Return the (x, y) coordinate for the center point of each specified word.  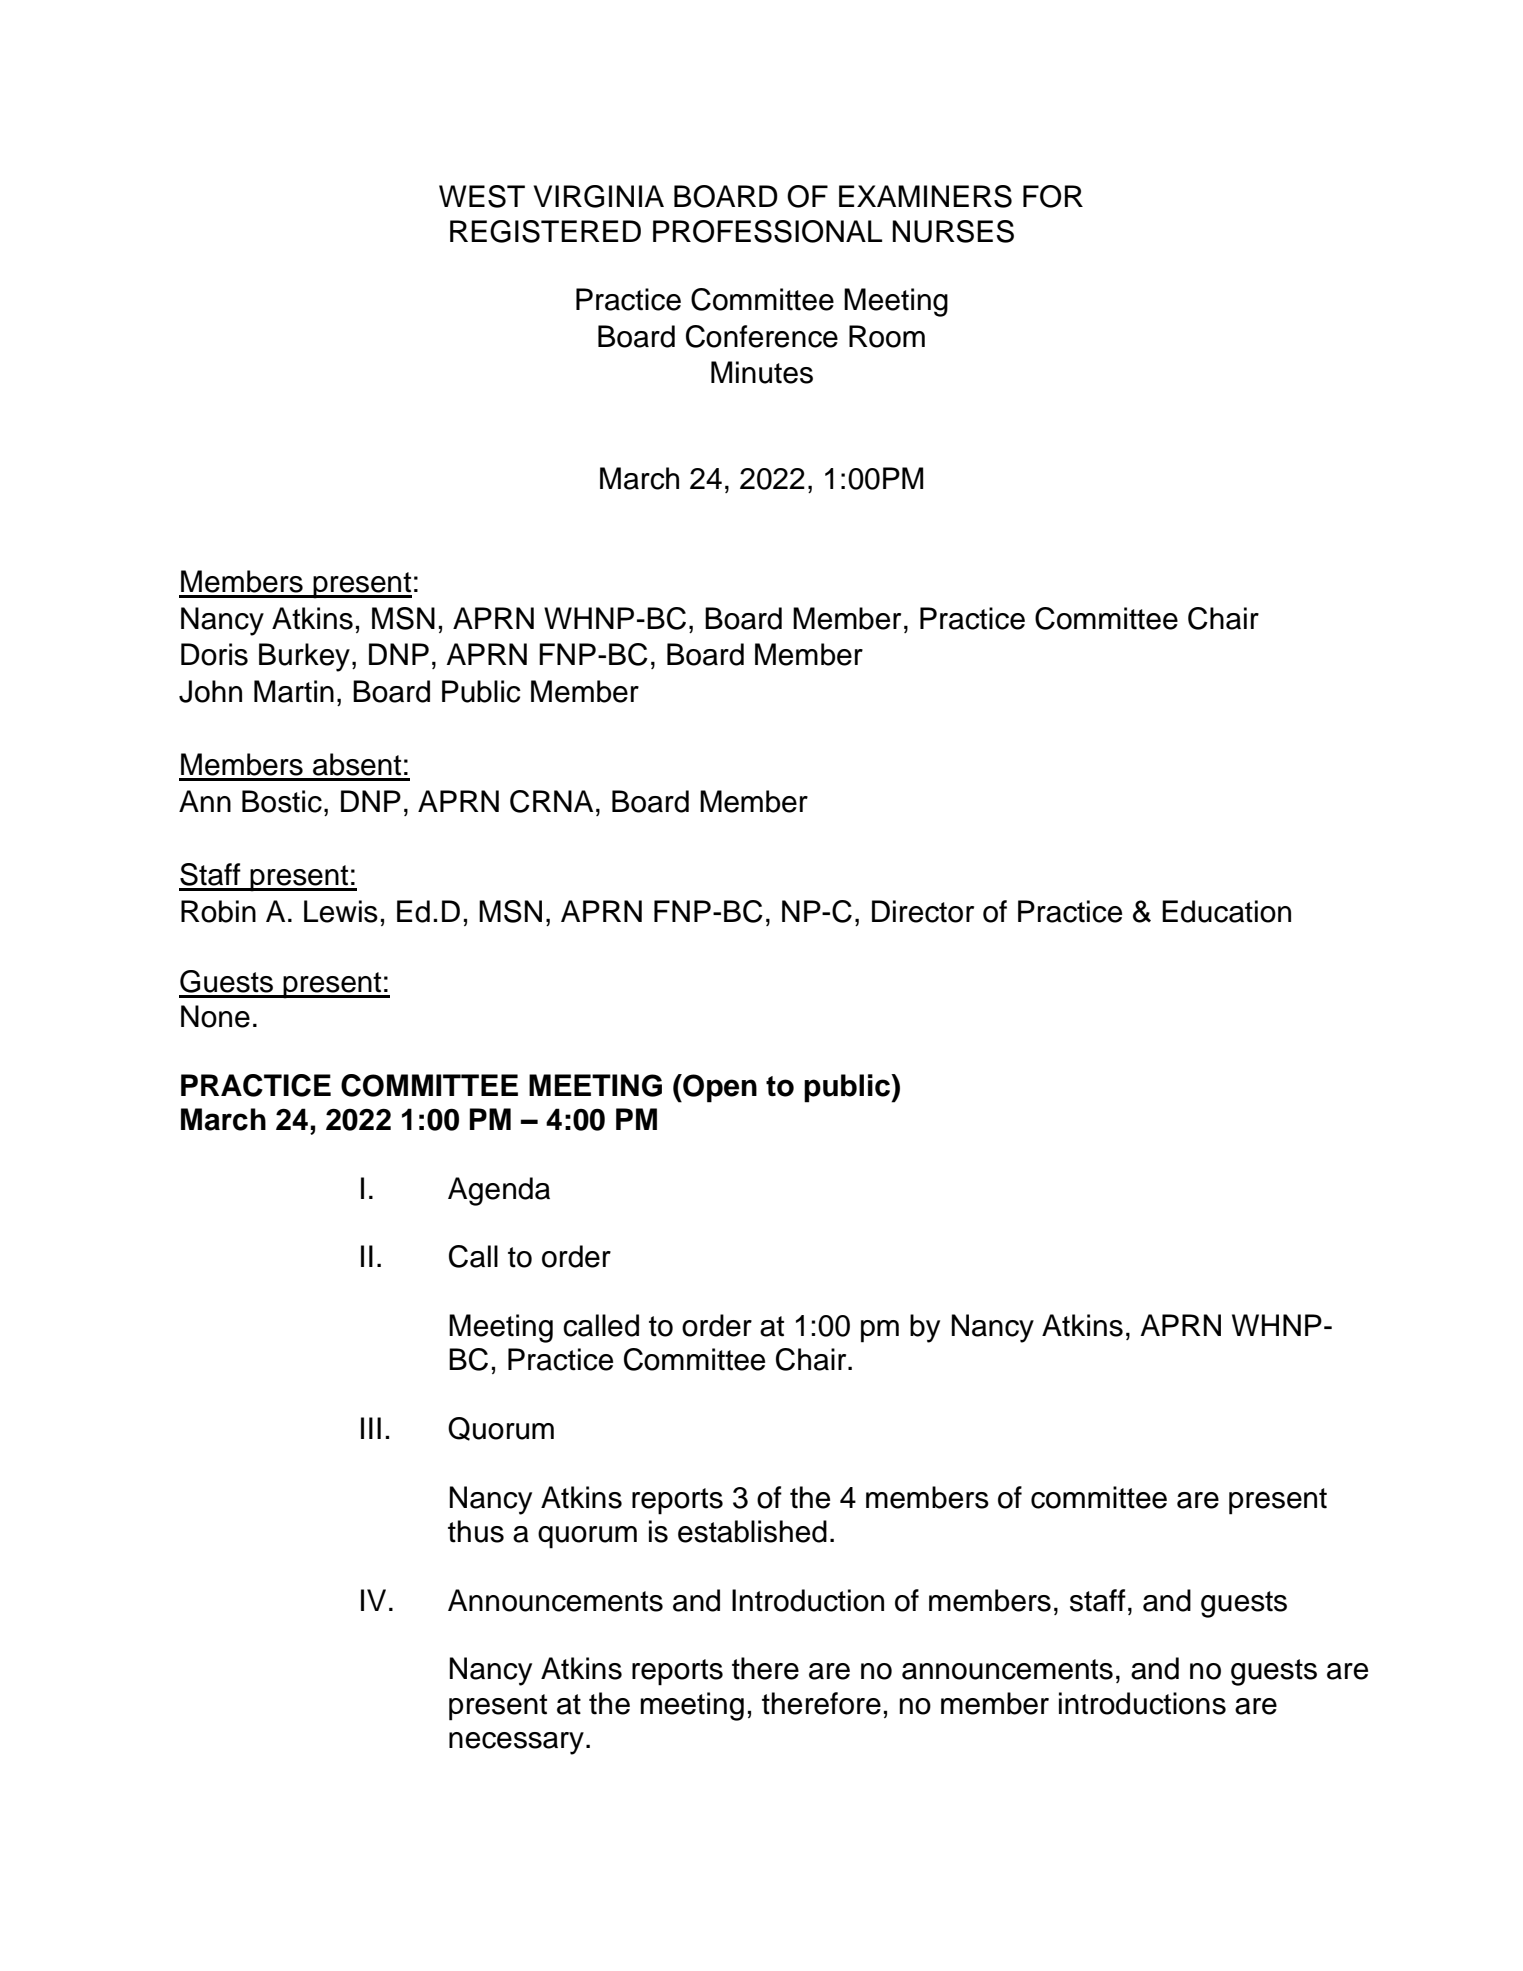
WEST (482, 196)
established (752, 1531)
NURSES (953, 231)
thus (476, 1531)
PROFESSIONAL (767, 231)
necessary (516, 1743)
